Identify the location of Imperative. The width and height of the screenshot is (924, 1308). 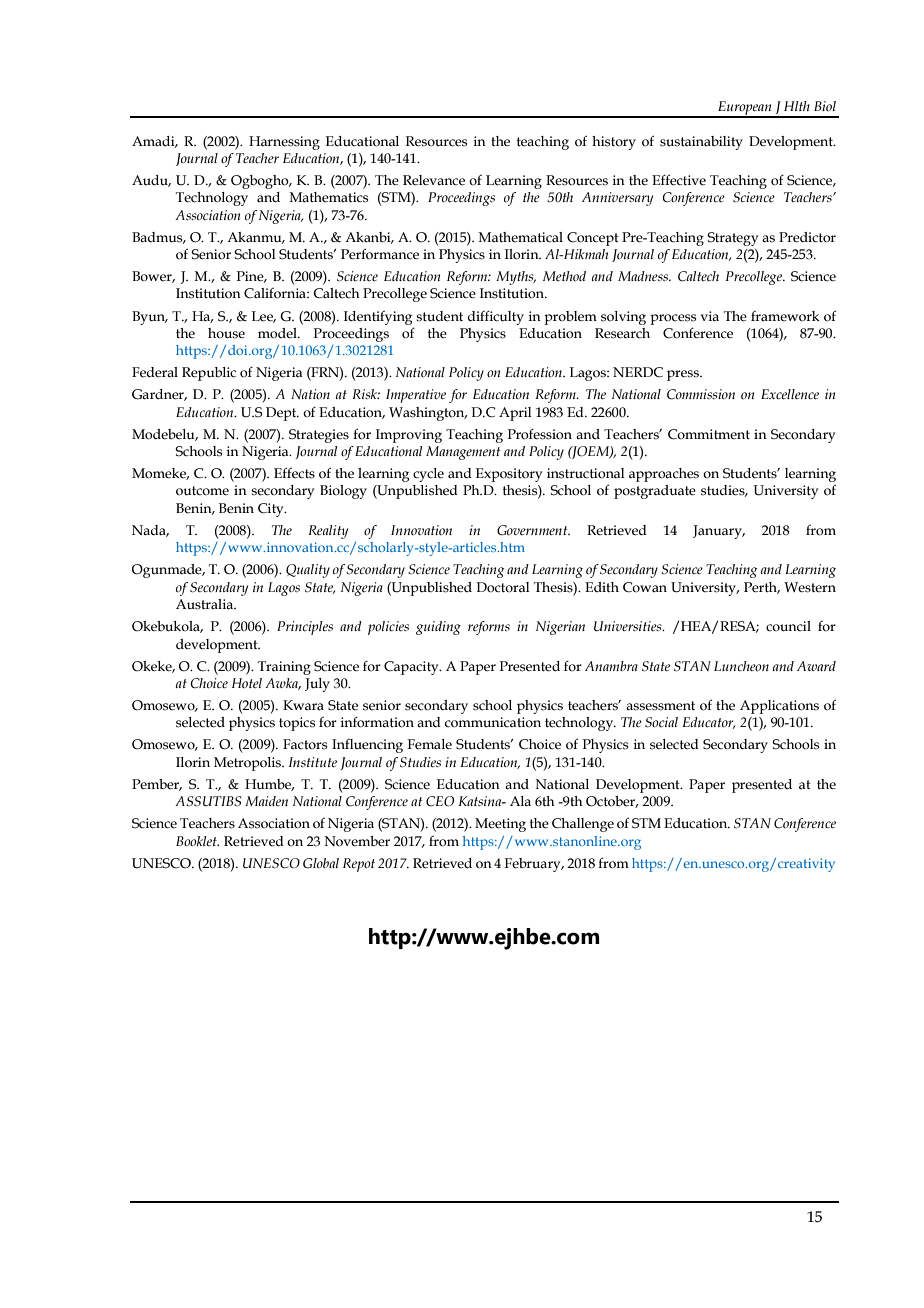
(416, 396).
